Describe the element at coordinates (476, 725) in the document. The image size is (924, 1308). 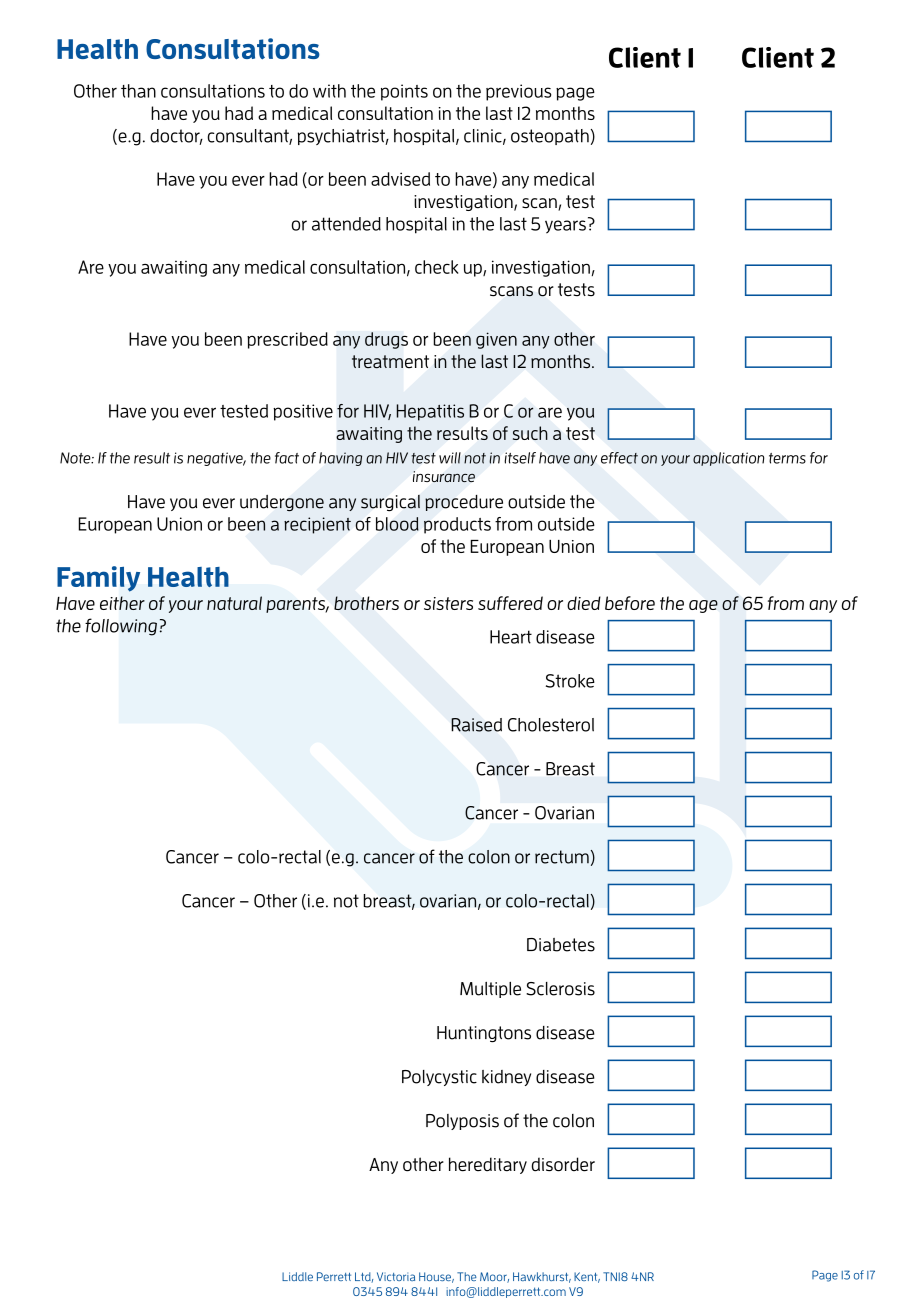
I see `Raised` at that location.
